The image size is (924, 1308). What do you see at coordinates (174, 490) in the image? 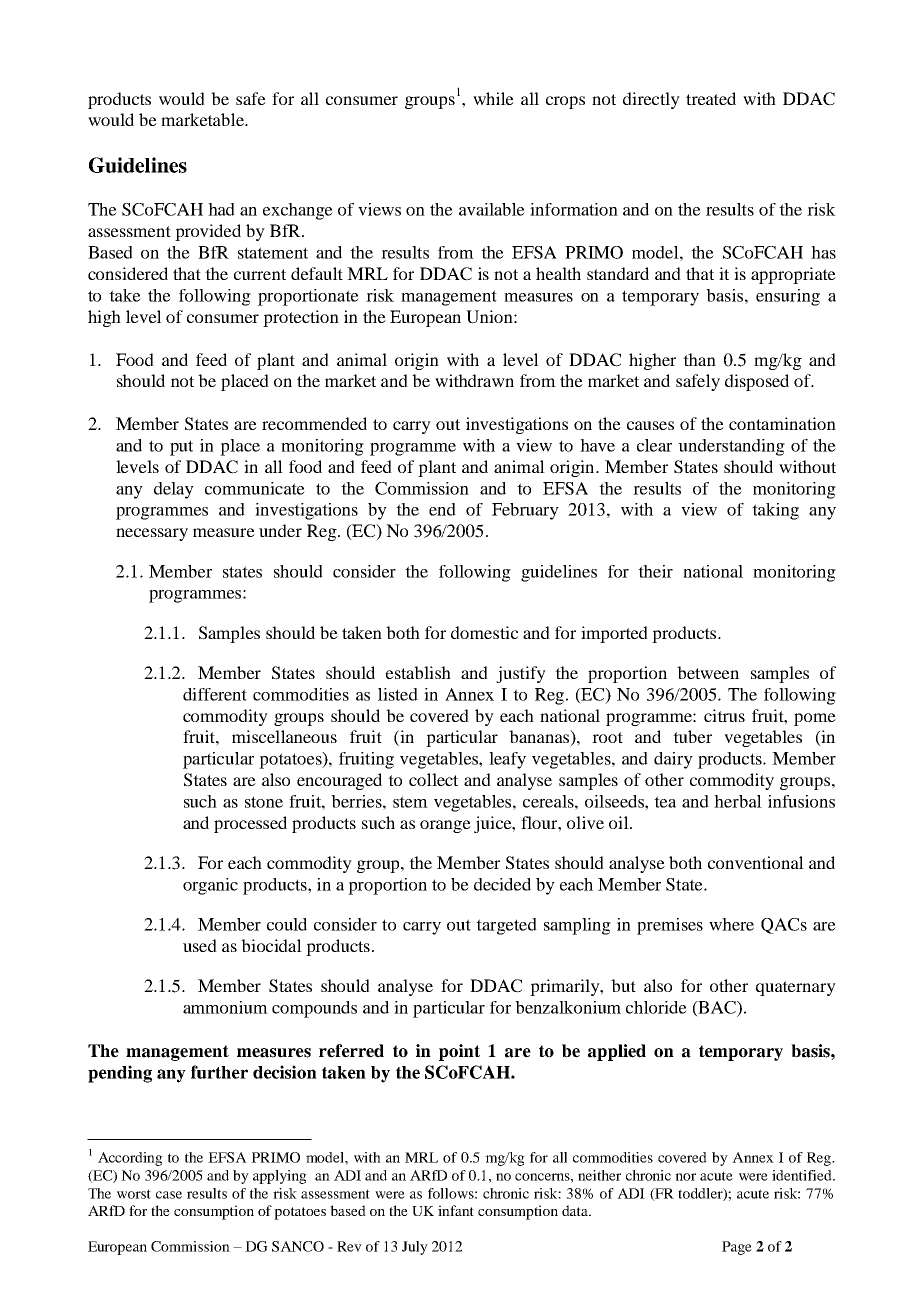
I see `delay` at bounding box center [174, 490].
